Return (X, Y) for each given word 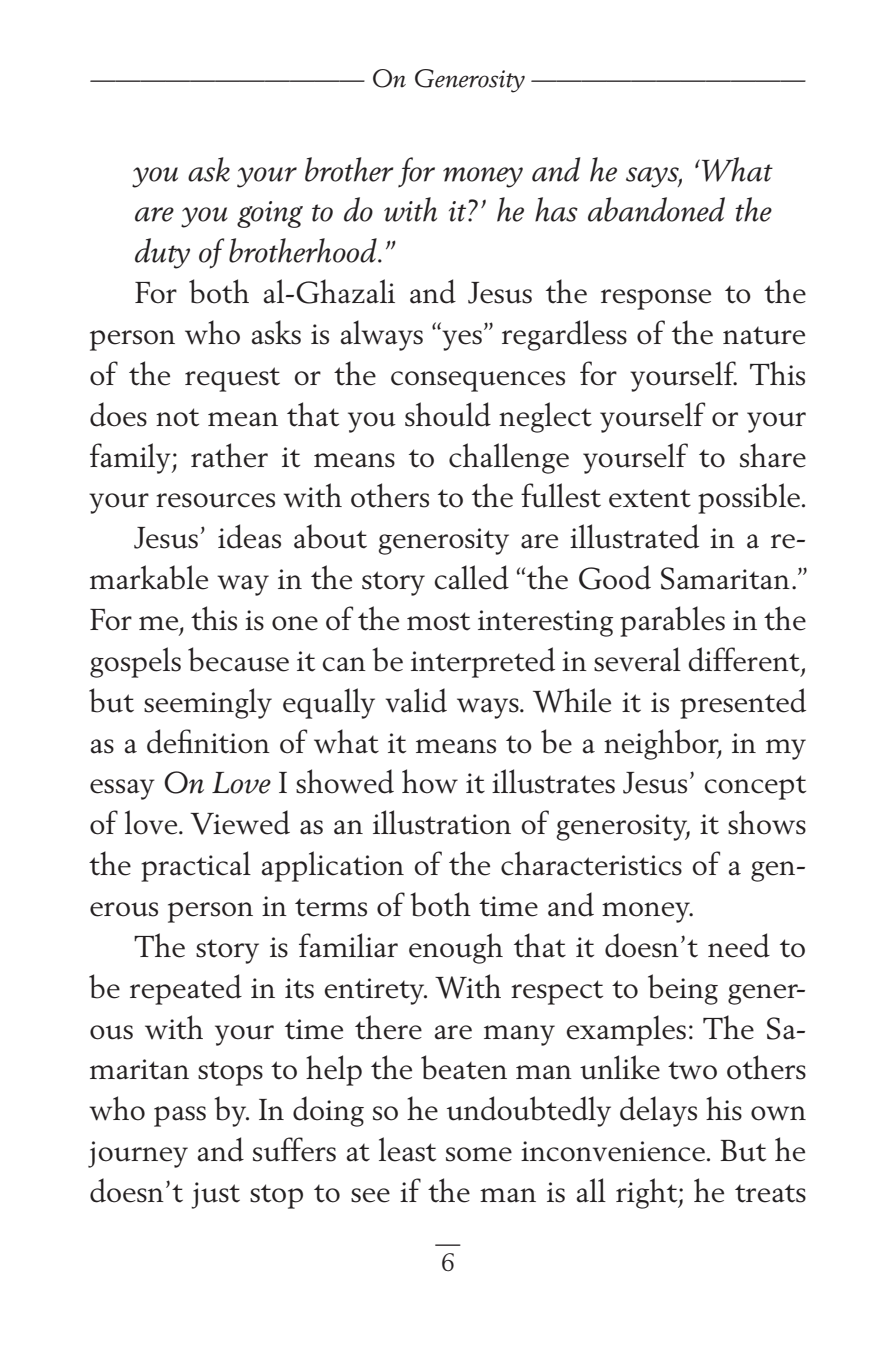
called (471, 577)
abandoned (656, 209)
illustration (442, 822)
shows (767, 822)
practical (196, 866)
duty (162, 253)
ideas (249, 536)
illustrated (634, 536)
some (479, 1154)
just (215, 1195)
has (556, 209)
